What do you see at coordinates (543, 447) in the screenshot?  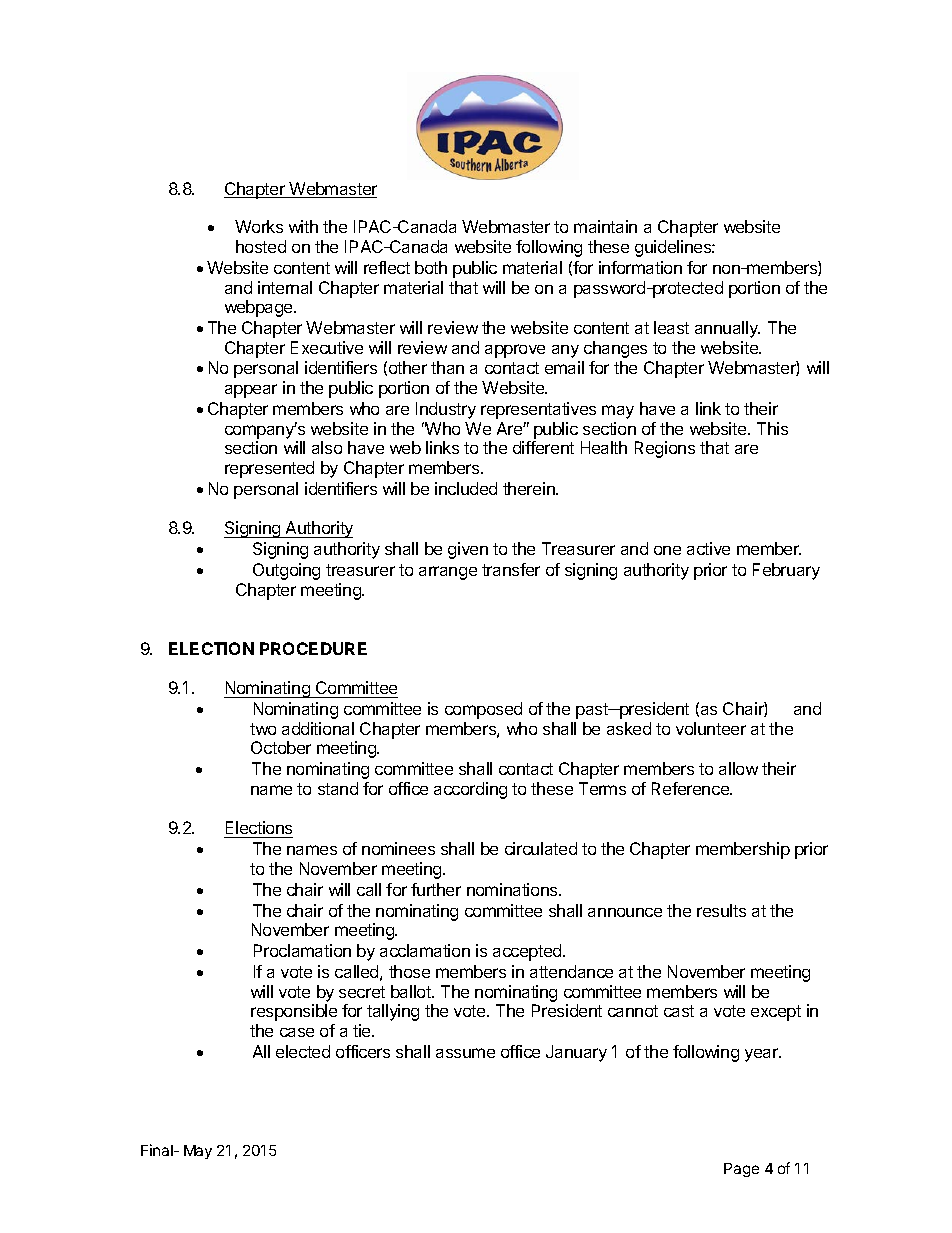 I see `different` at bounding box center [543, 447].
